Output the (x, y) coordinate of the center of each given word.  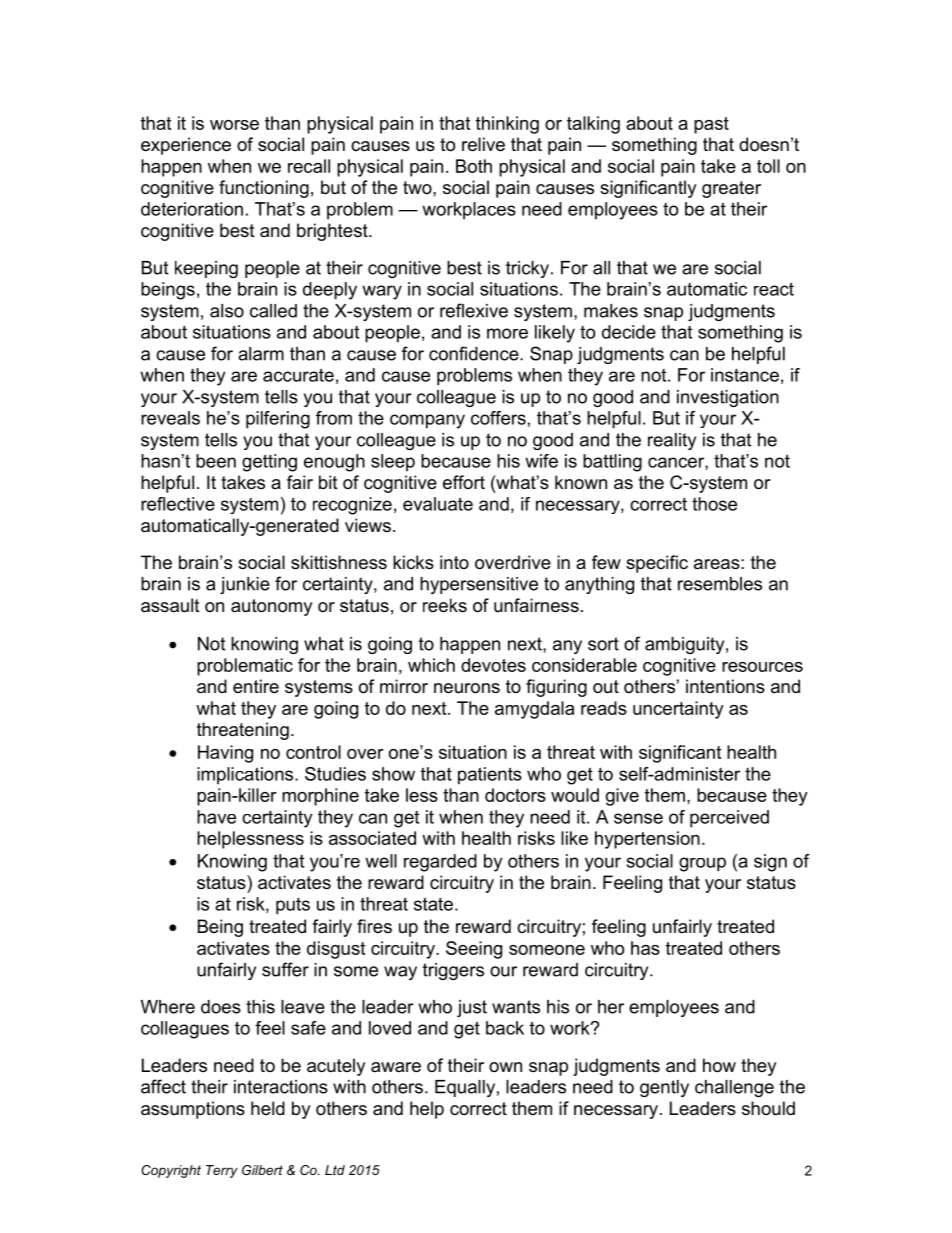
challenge (734, 1088)
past (711, 125)
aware (396, 1067)
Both (474, 166)
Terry (222, 1171)
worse (234, 125)
